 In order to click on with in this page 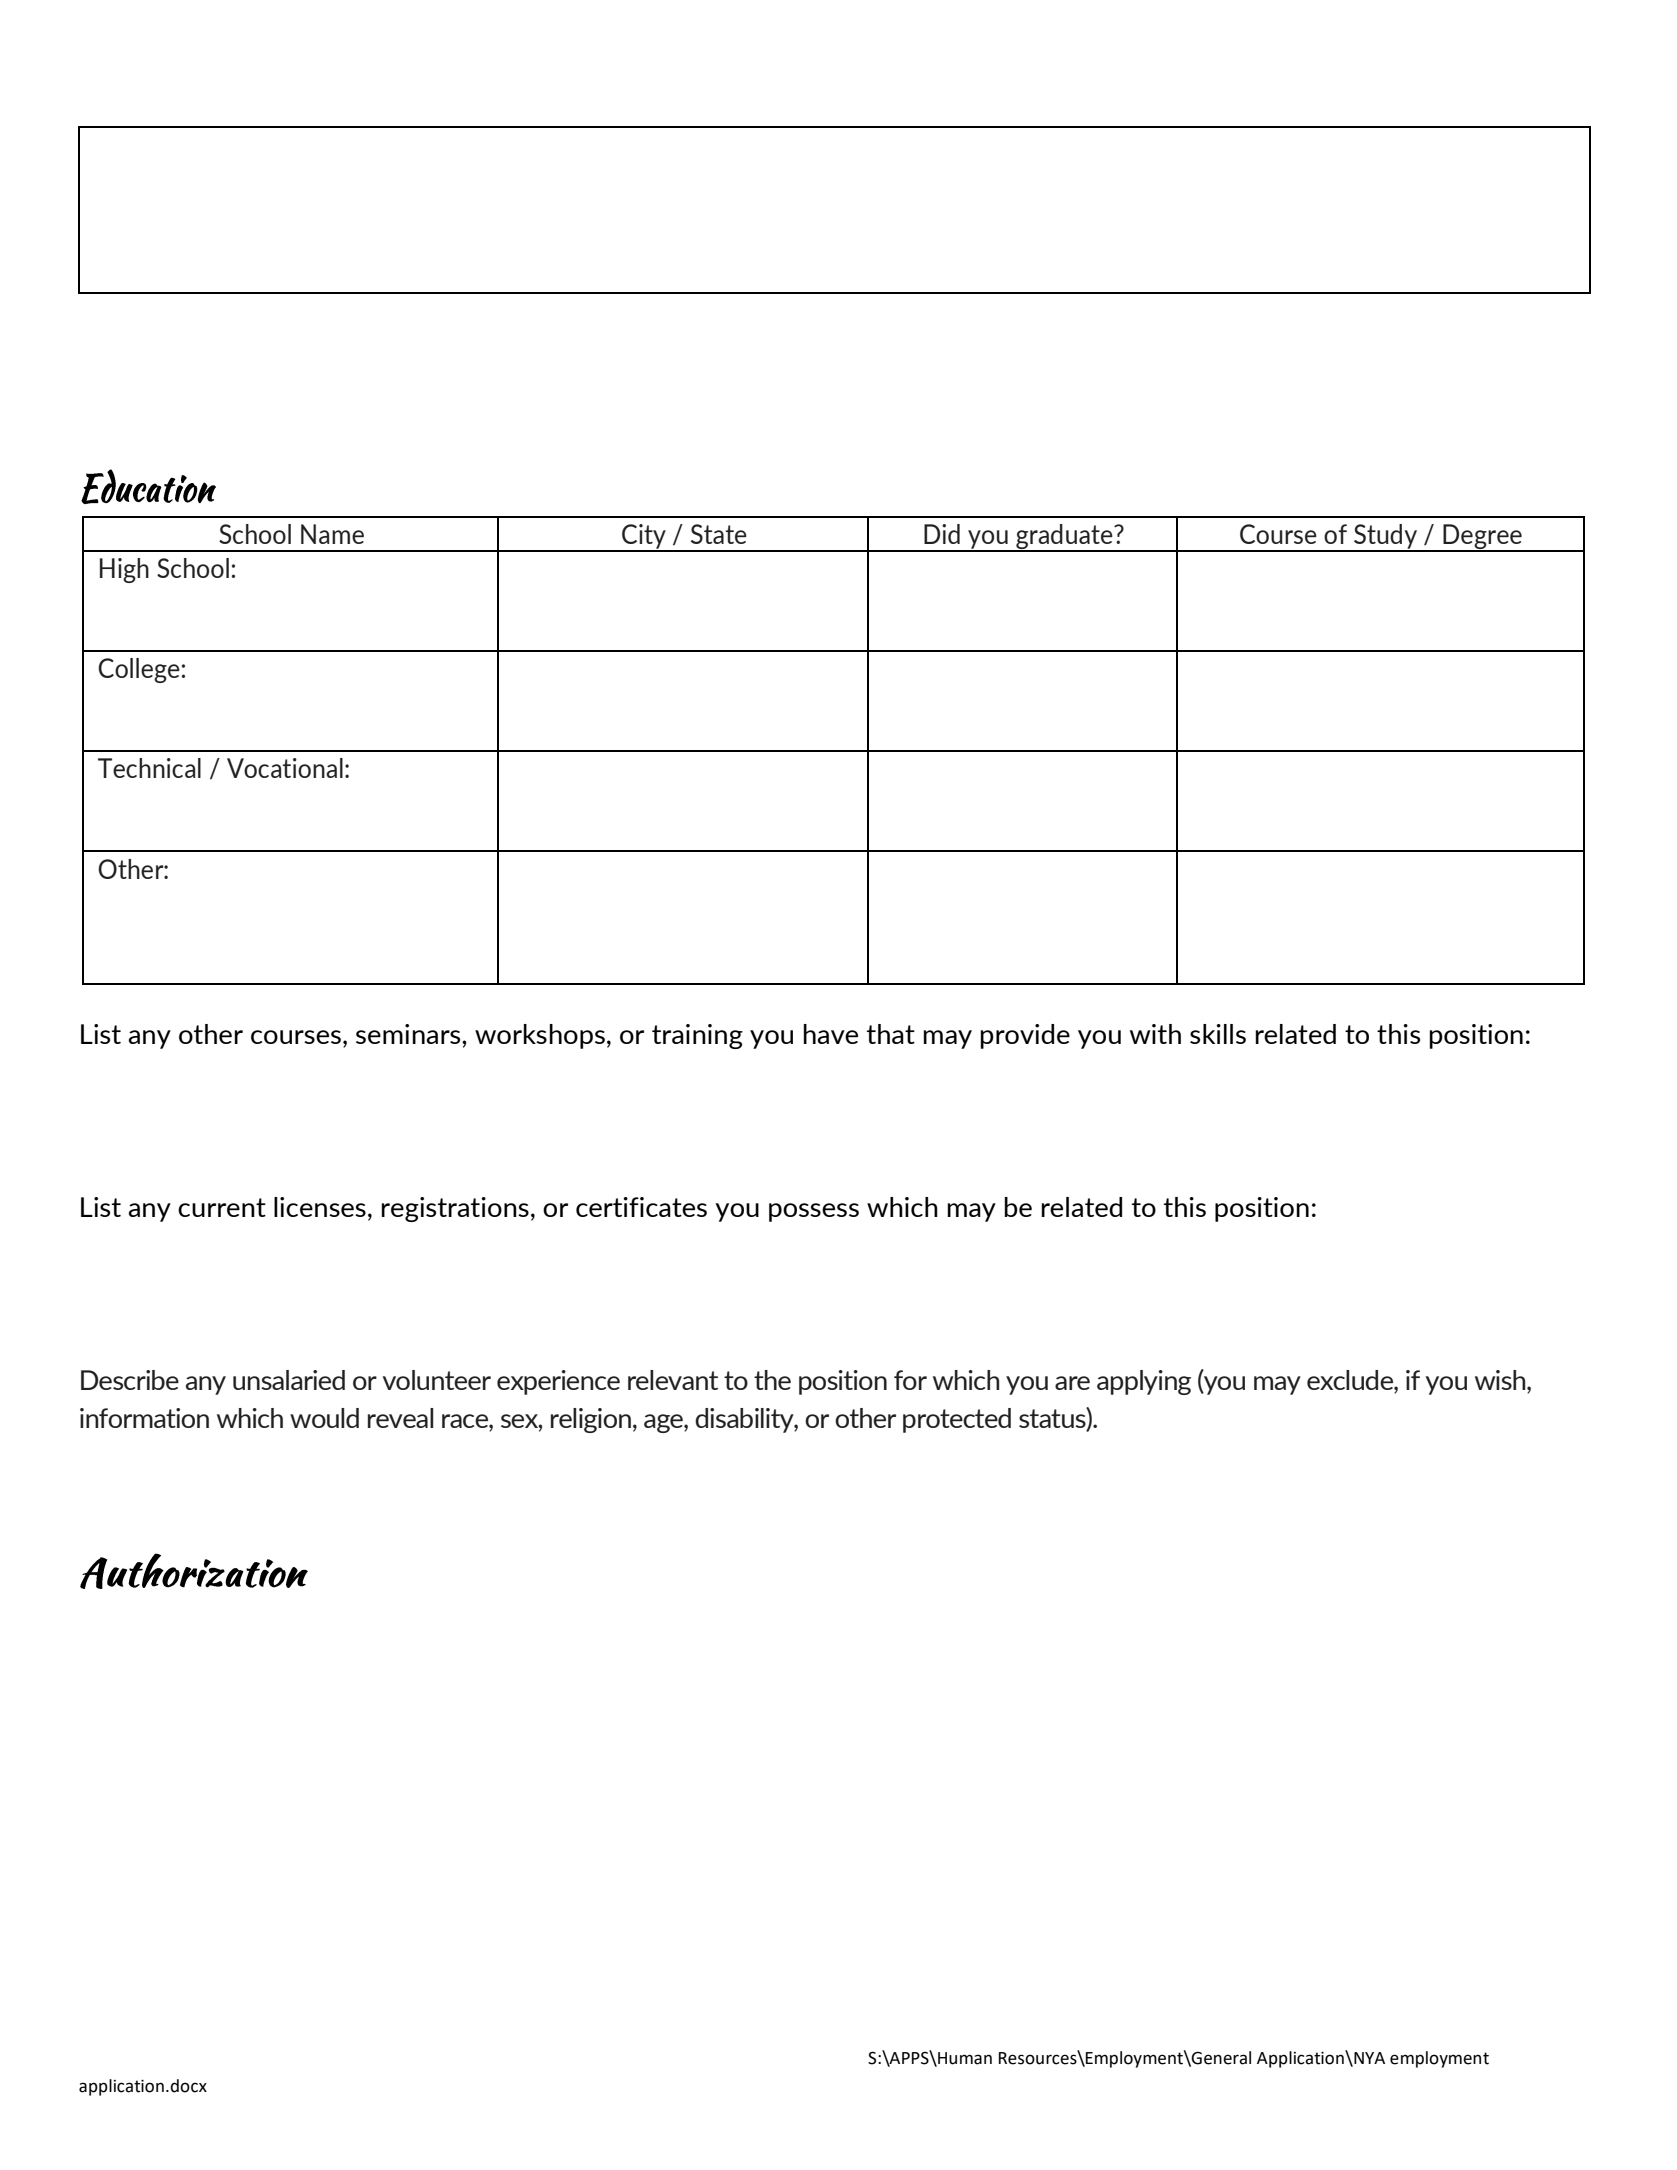, I will do `click(1155, 1034)`.
